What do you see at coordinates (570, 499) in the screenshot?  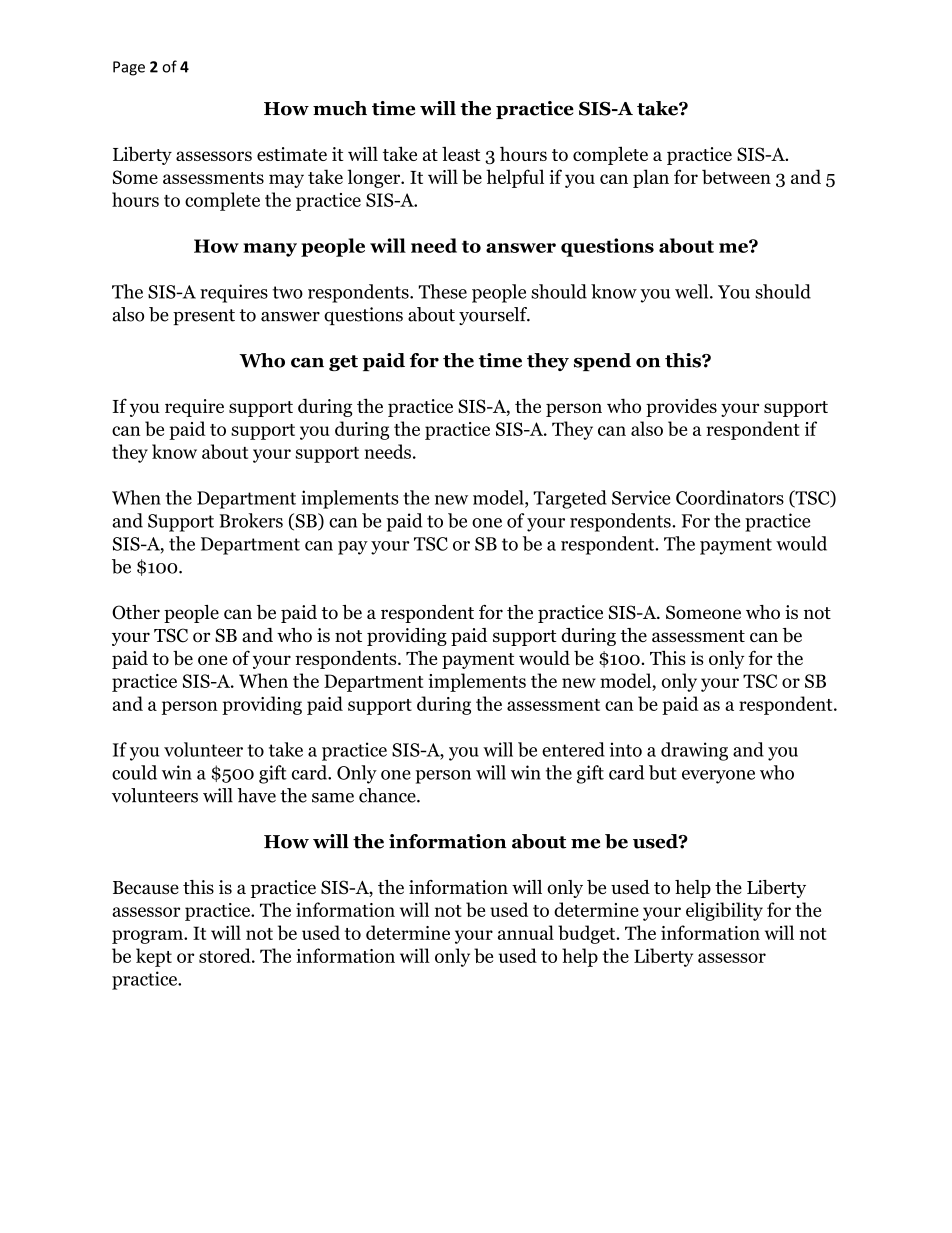 I see `Targeted` at bounding box center [570, 499].
